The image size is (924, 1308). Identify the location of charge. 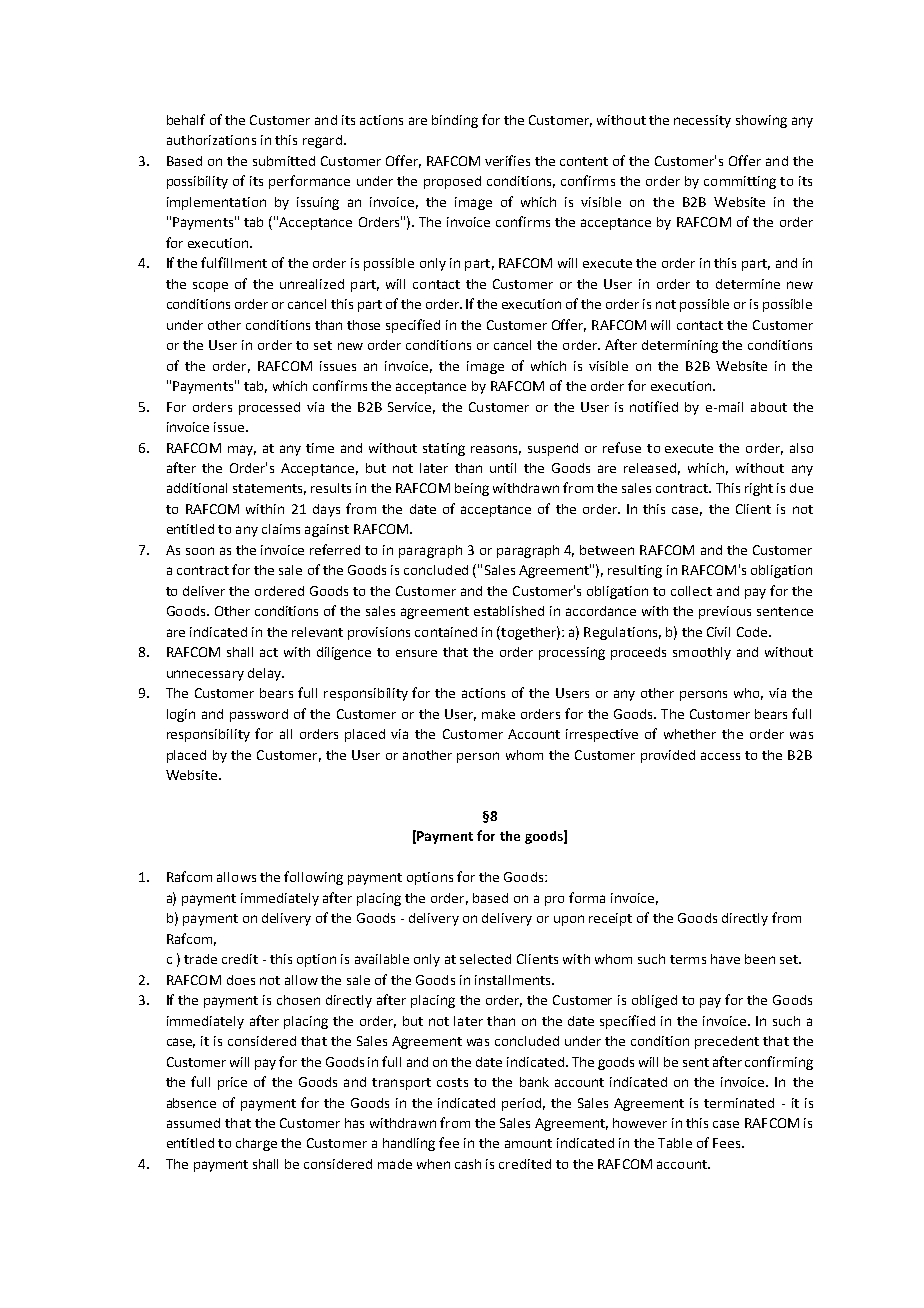
(256, 1144).
